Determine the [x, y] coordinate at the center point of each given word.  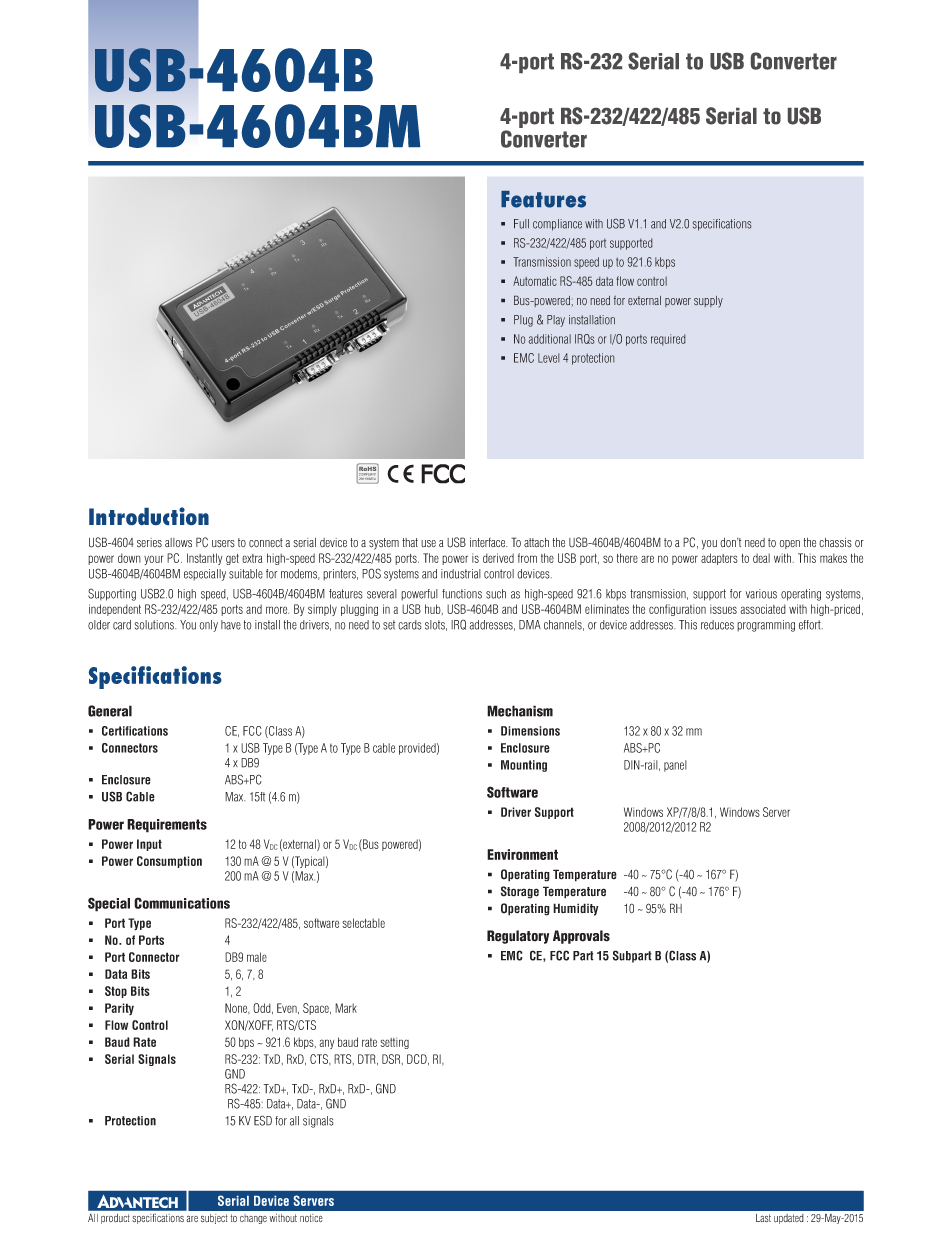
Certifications [135, 731]
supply [708, 302]
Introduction [149, 516]
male [257, 957]
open [789, 544]
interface [489, 543]
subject [214, 1219]
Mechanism [520, 711]
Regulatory [518, 937]
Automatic [535, 281]
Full [521, 224]
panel [675, 766]
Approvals [581, 937]
